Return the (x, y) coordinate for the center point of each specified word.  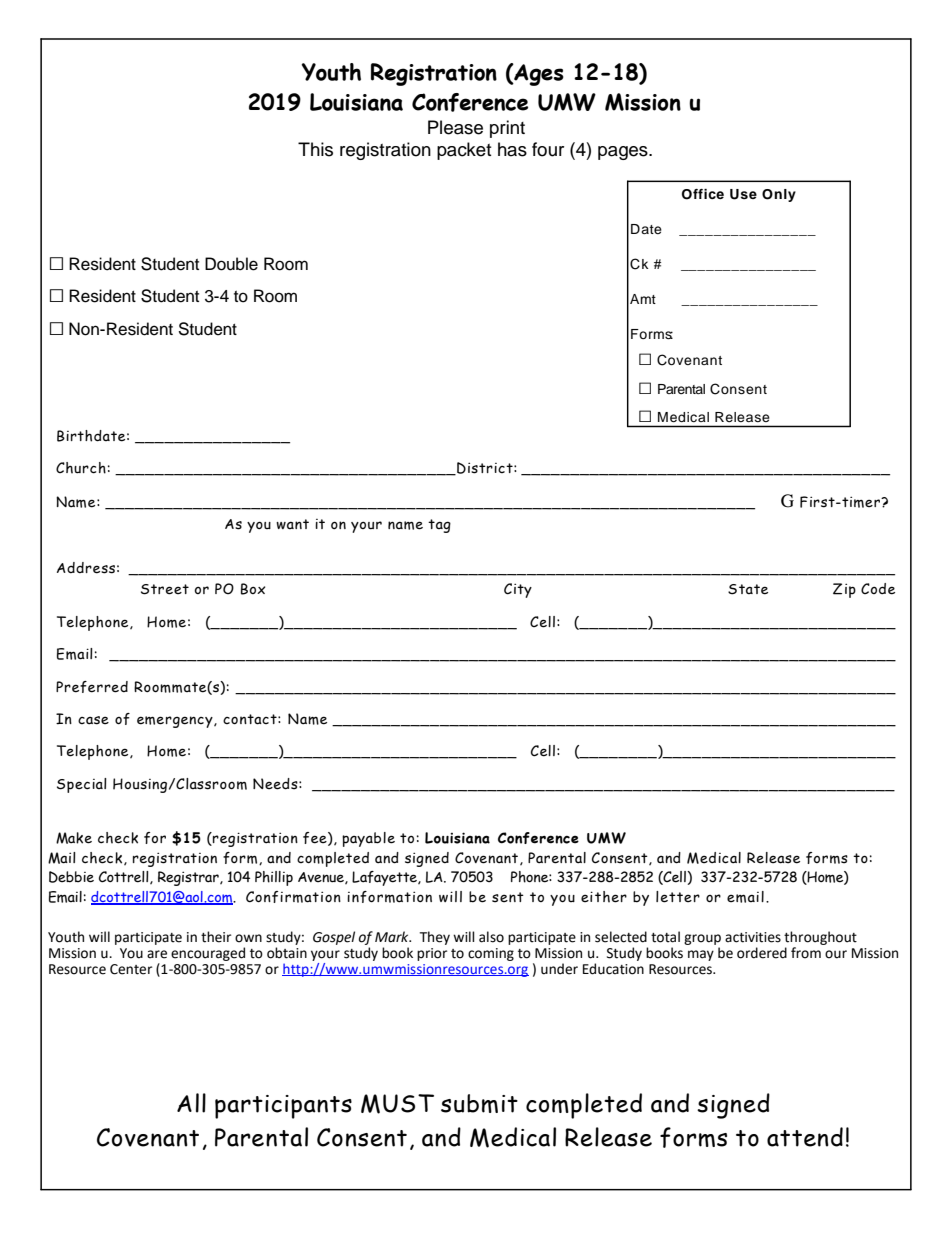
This (315, 149)
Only (779, 195)
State (748, 589)
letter (678, 897)
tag (439, 526)
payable (368, 839)
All (191, 1103)
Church (81, 468)
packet (464, 151)
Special (82, 785)
